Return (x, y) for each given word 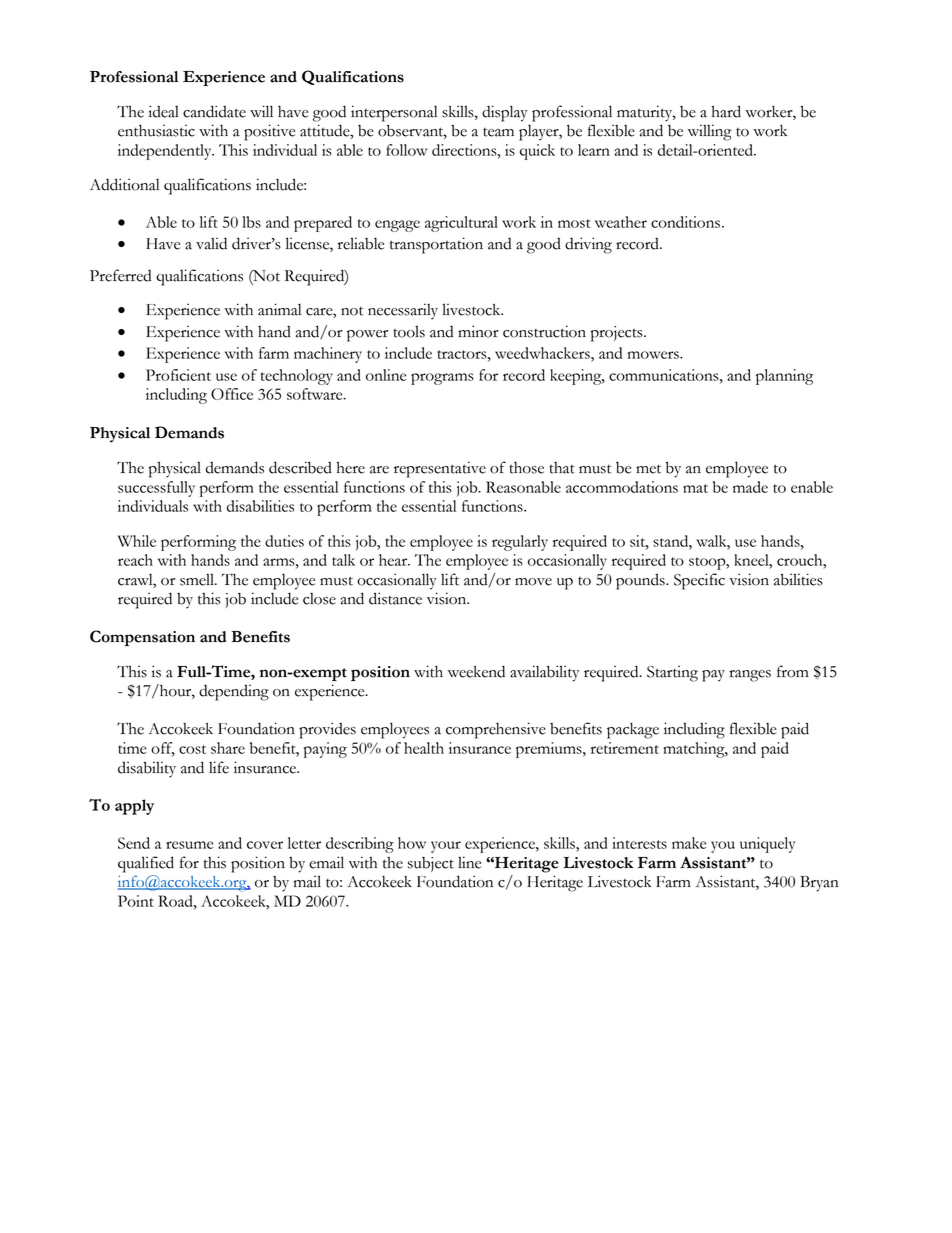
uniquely (767, 845)
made (750, 487)
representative (440, 469)
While (137, 541)
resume (189, 845)
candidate (214, 111)
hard (726, 111)
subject (431, 864)
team (498, 132)
